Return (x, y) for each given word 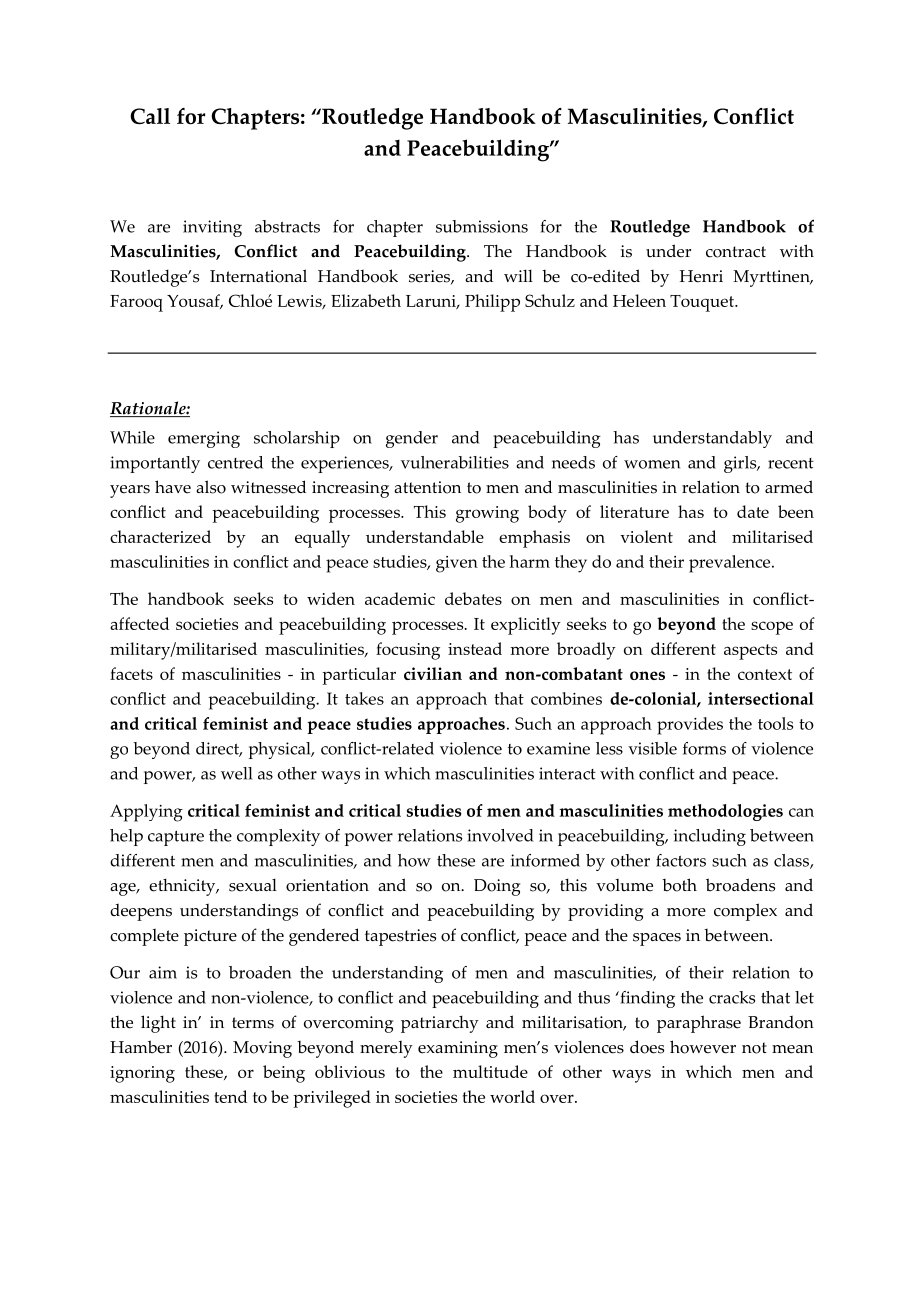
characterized (160, 536)
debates (473, 598)
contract (736, 252)
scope (772, 628)
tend (230, 1096)
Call (150, 116)
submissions (482, 226)
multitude (490, 1071)
